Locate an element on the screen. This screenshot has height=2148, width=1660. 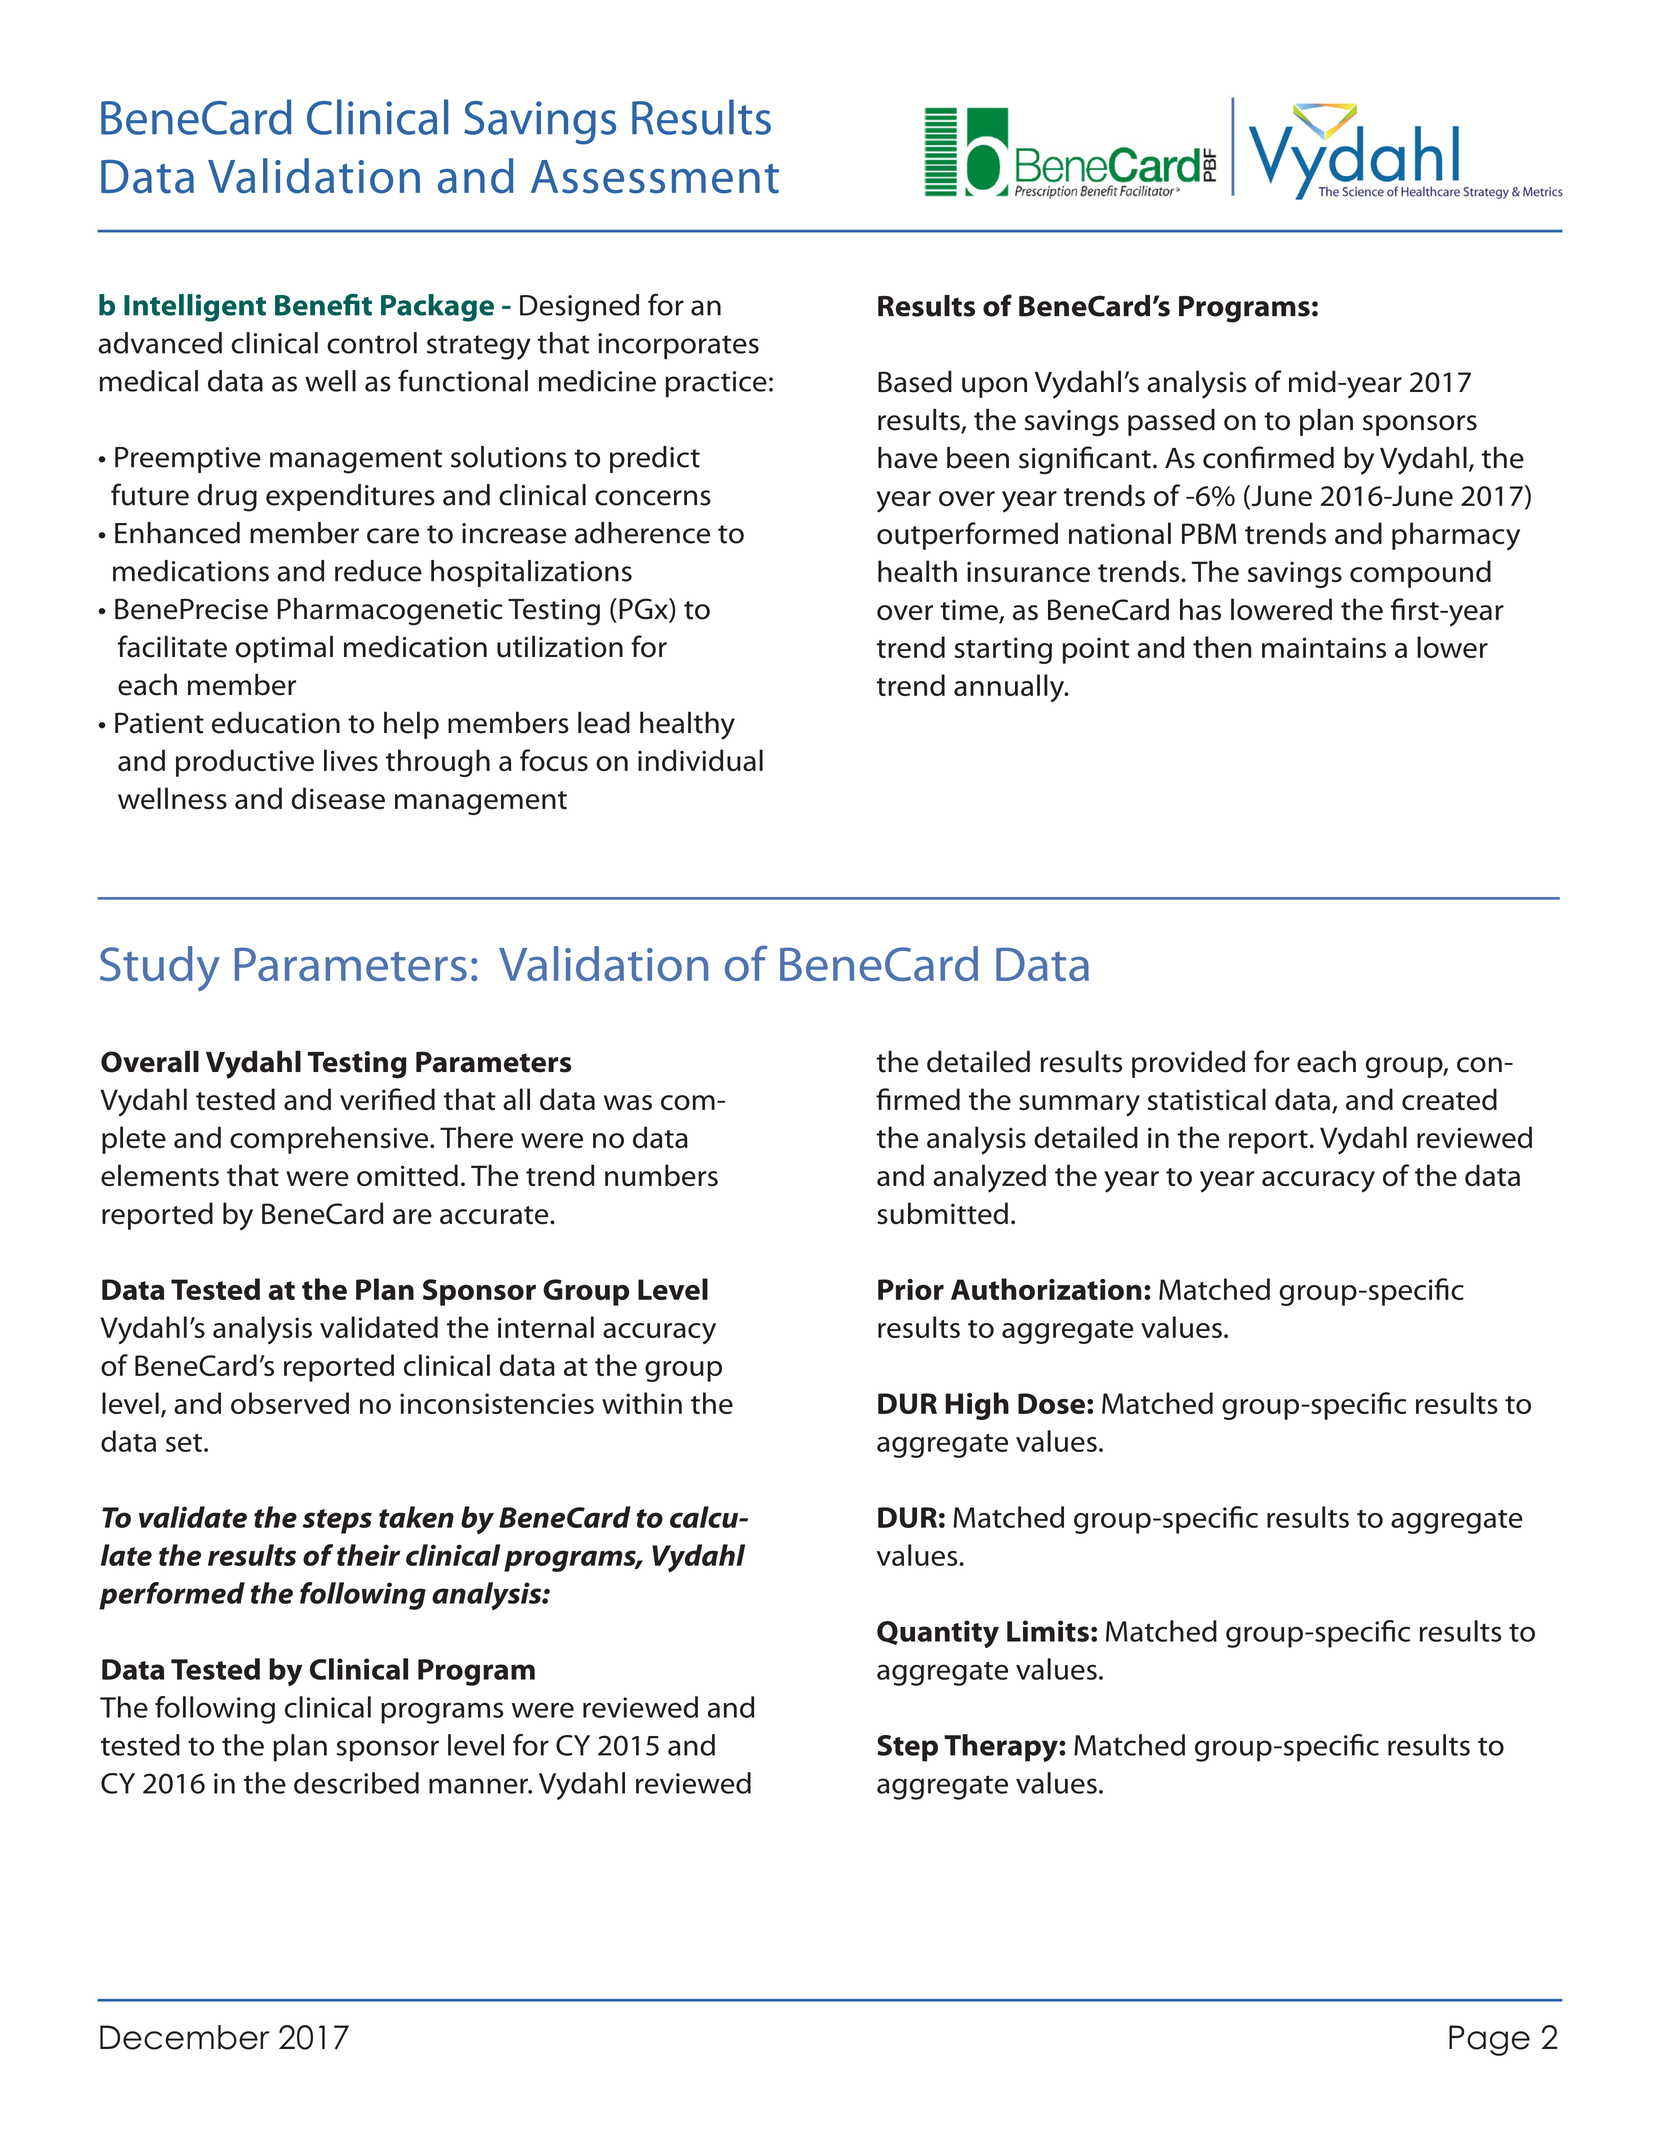
Benefit is located at coordinates (323, 304).
